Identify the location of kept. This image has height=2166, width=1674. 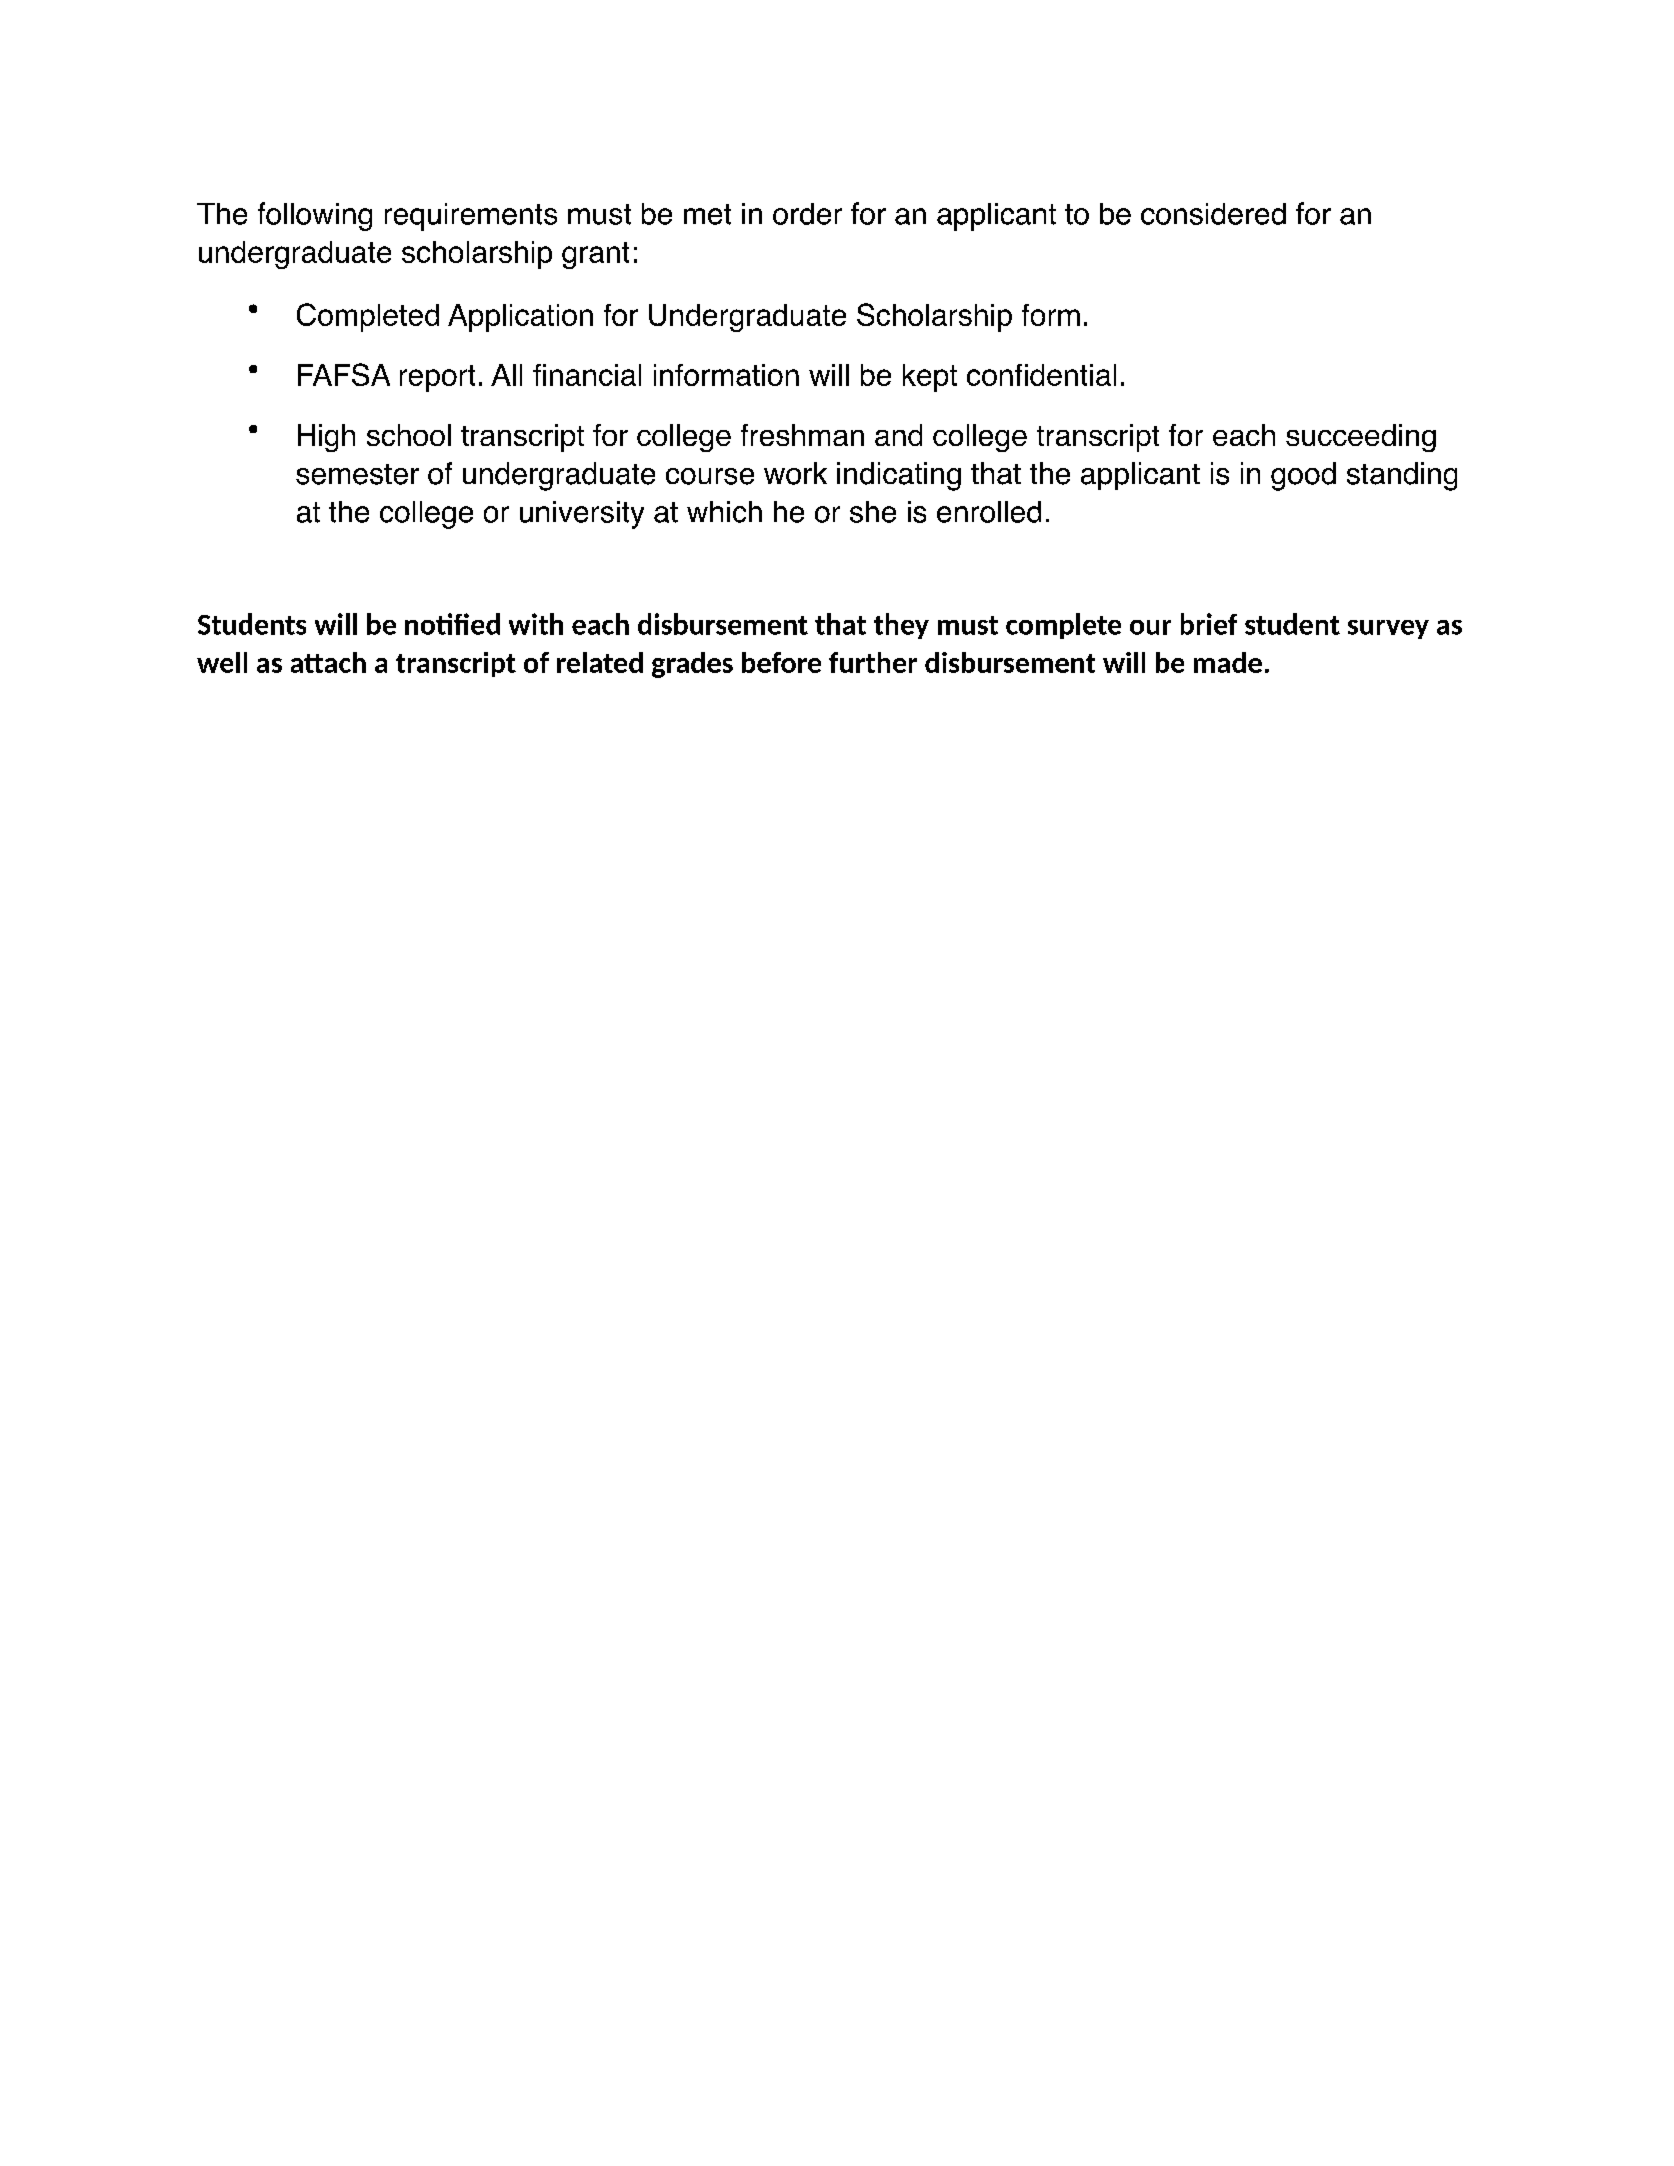
(930, 378).
